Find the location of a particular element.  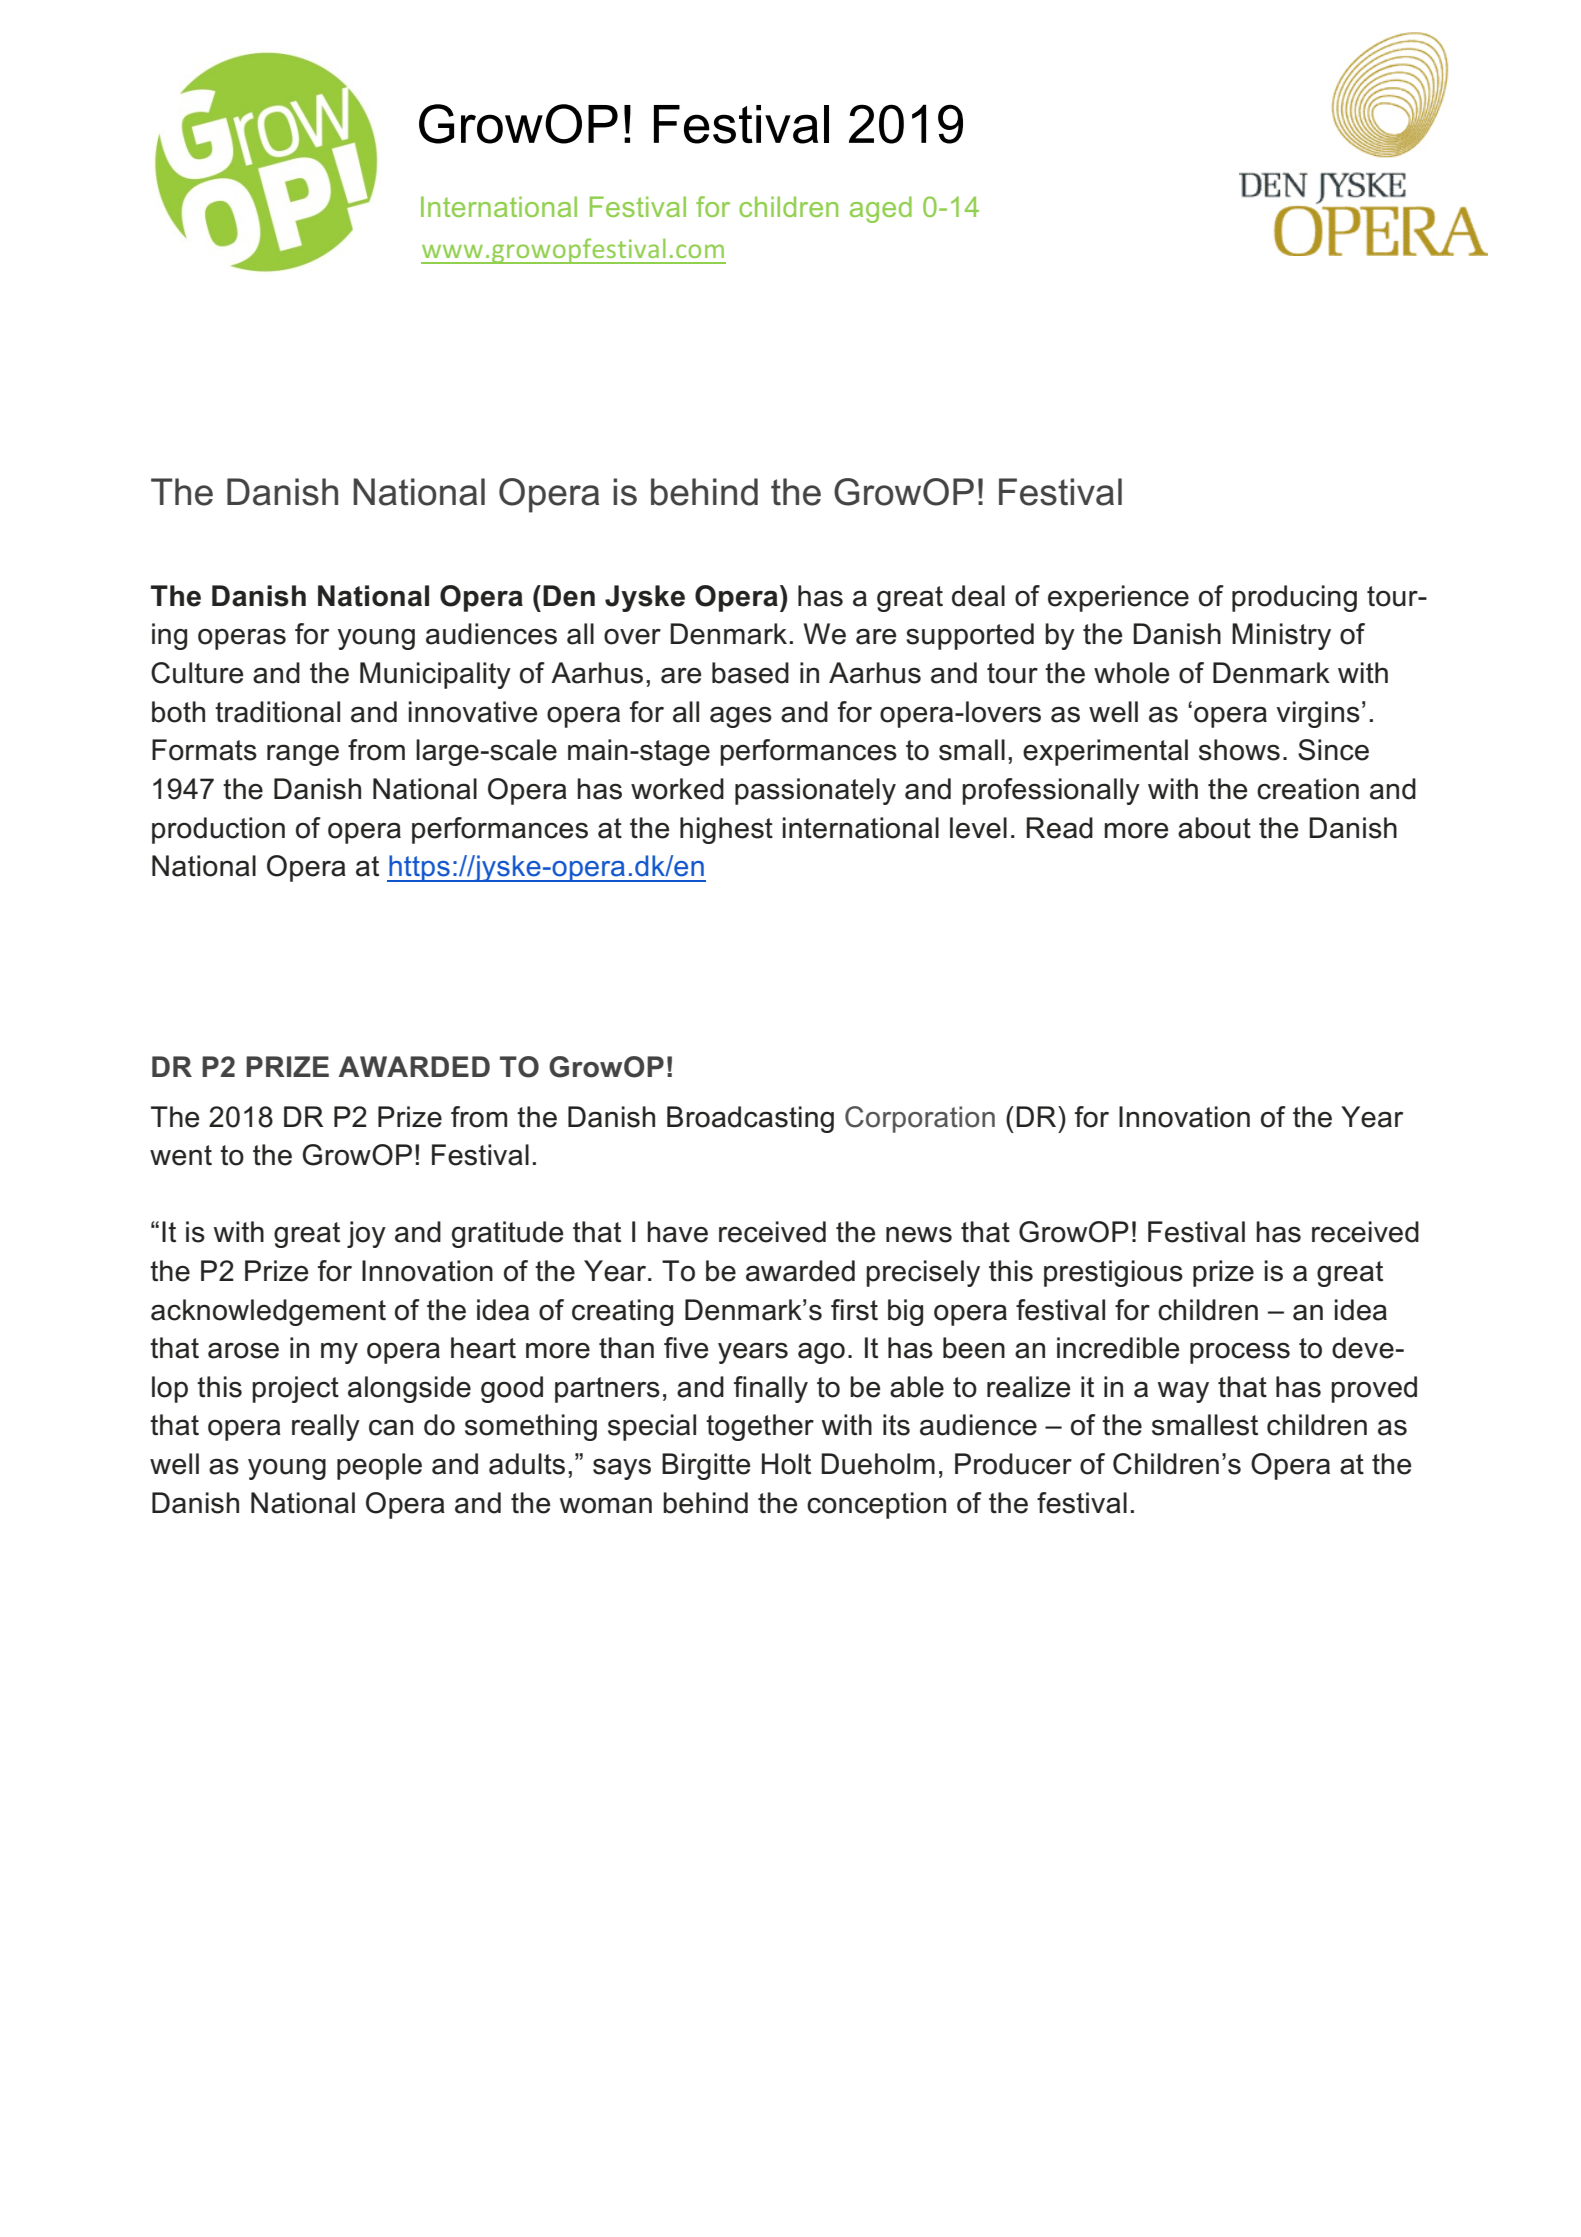

aged is located at coordinates (881, 209).
